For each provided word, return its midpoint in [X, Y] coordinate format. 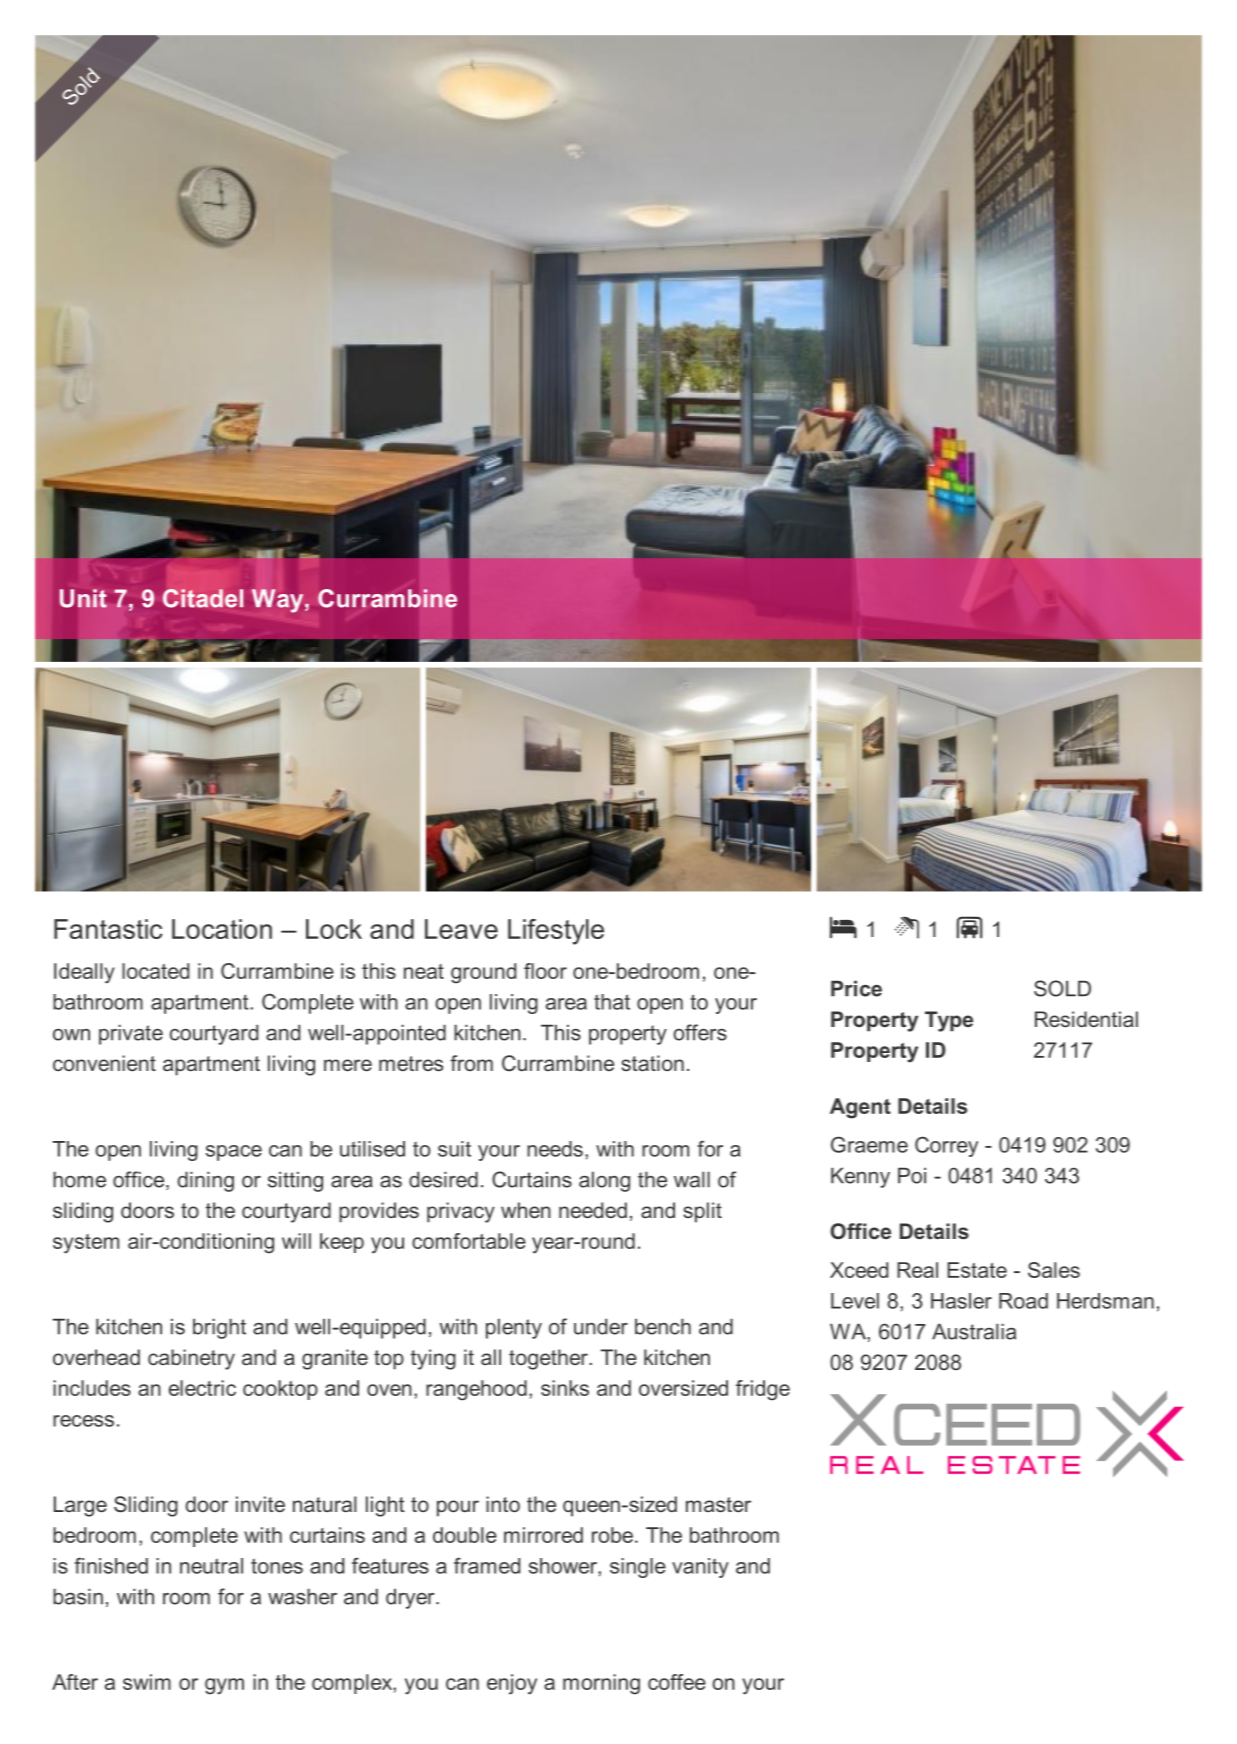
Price [856, 988]
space [234, 1153]
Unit [83, 598]
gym [224, 1686]
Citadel [203, 598]
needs [555, 1149]
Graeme [869, 1145]
